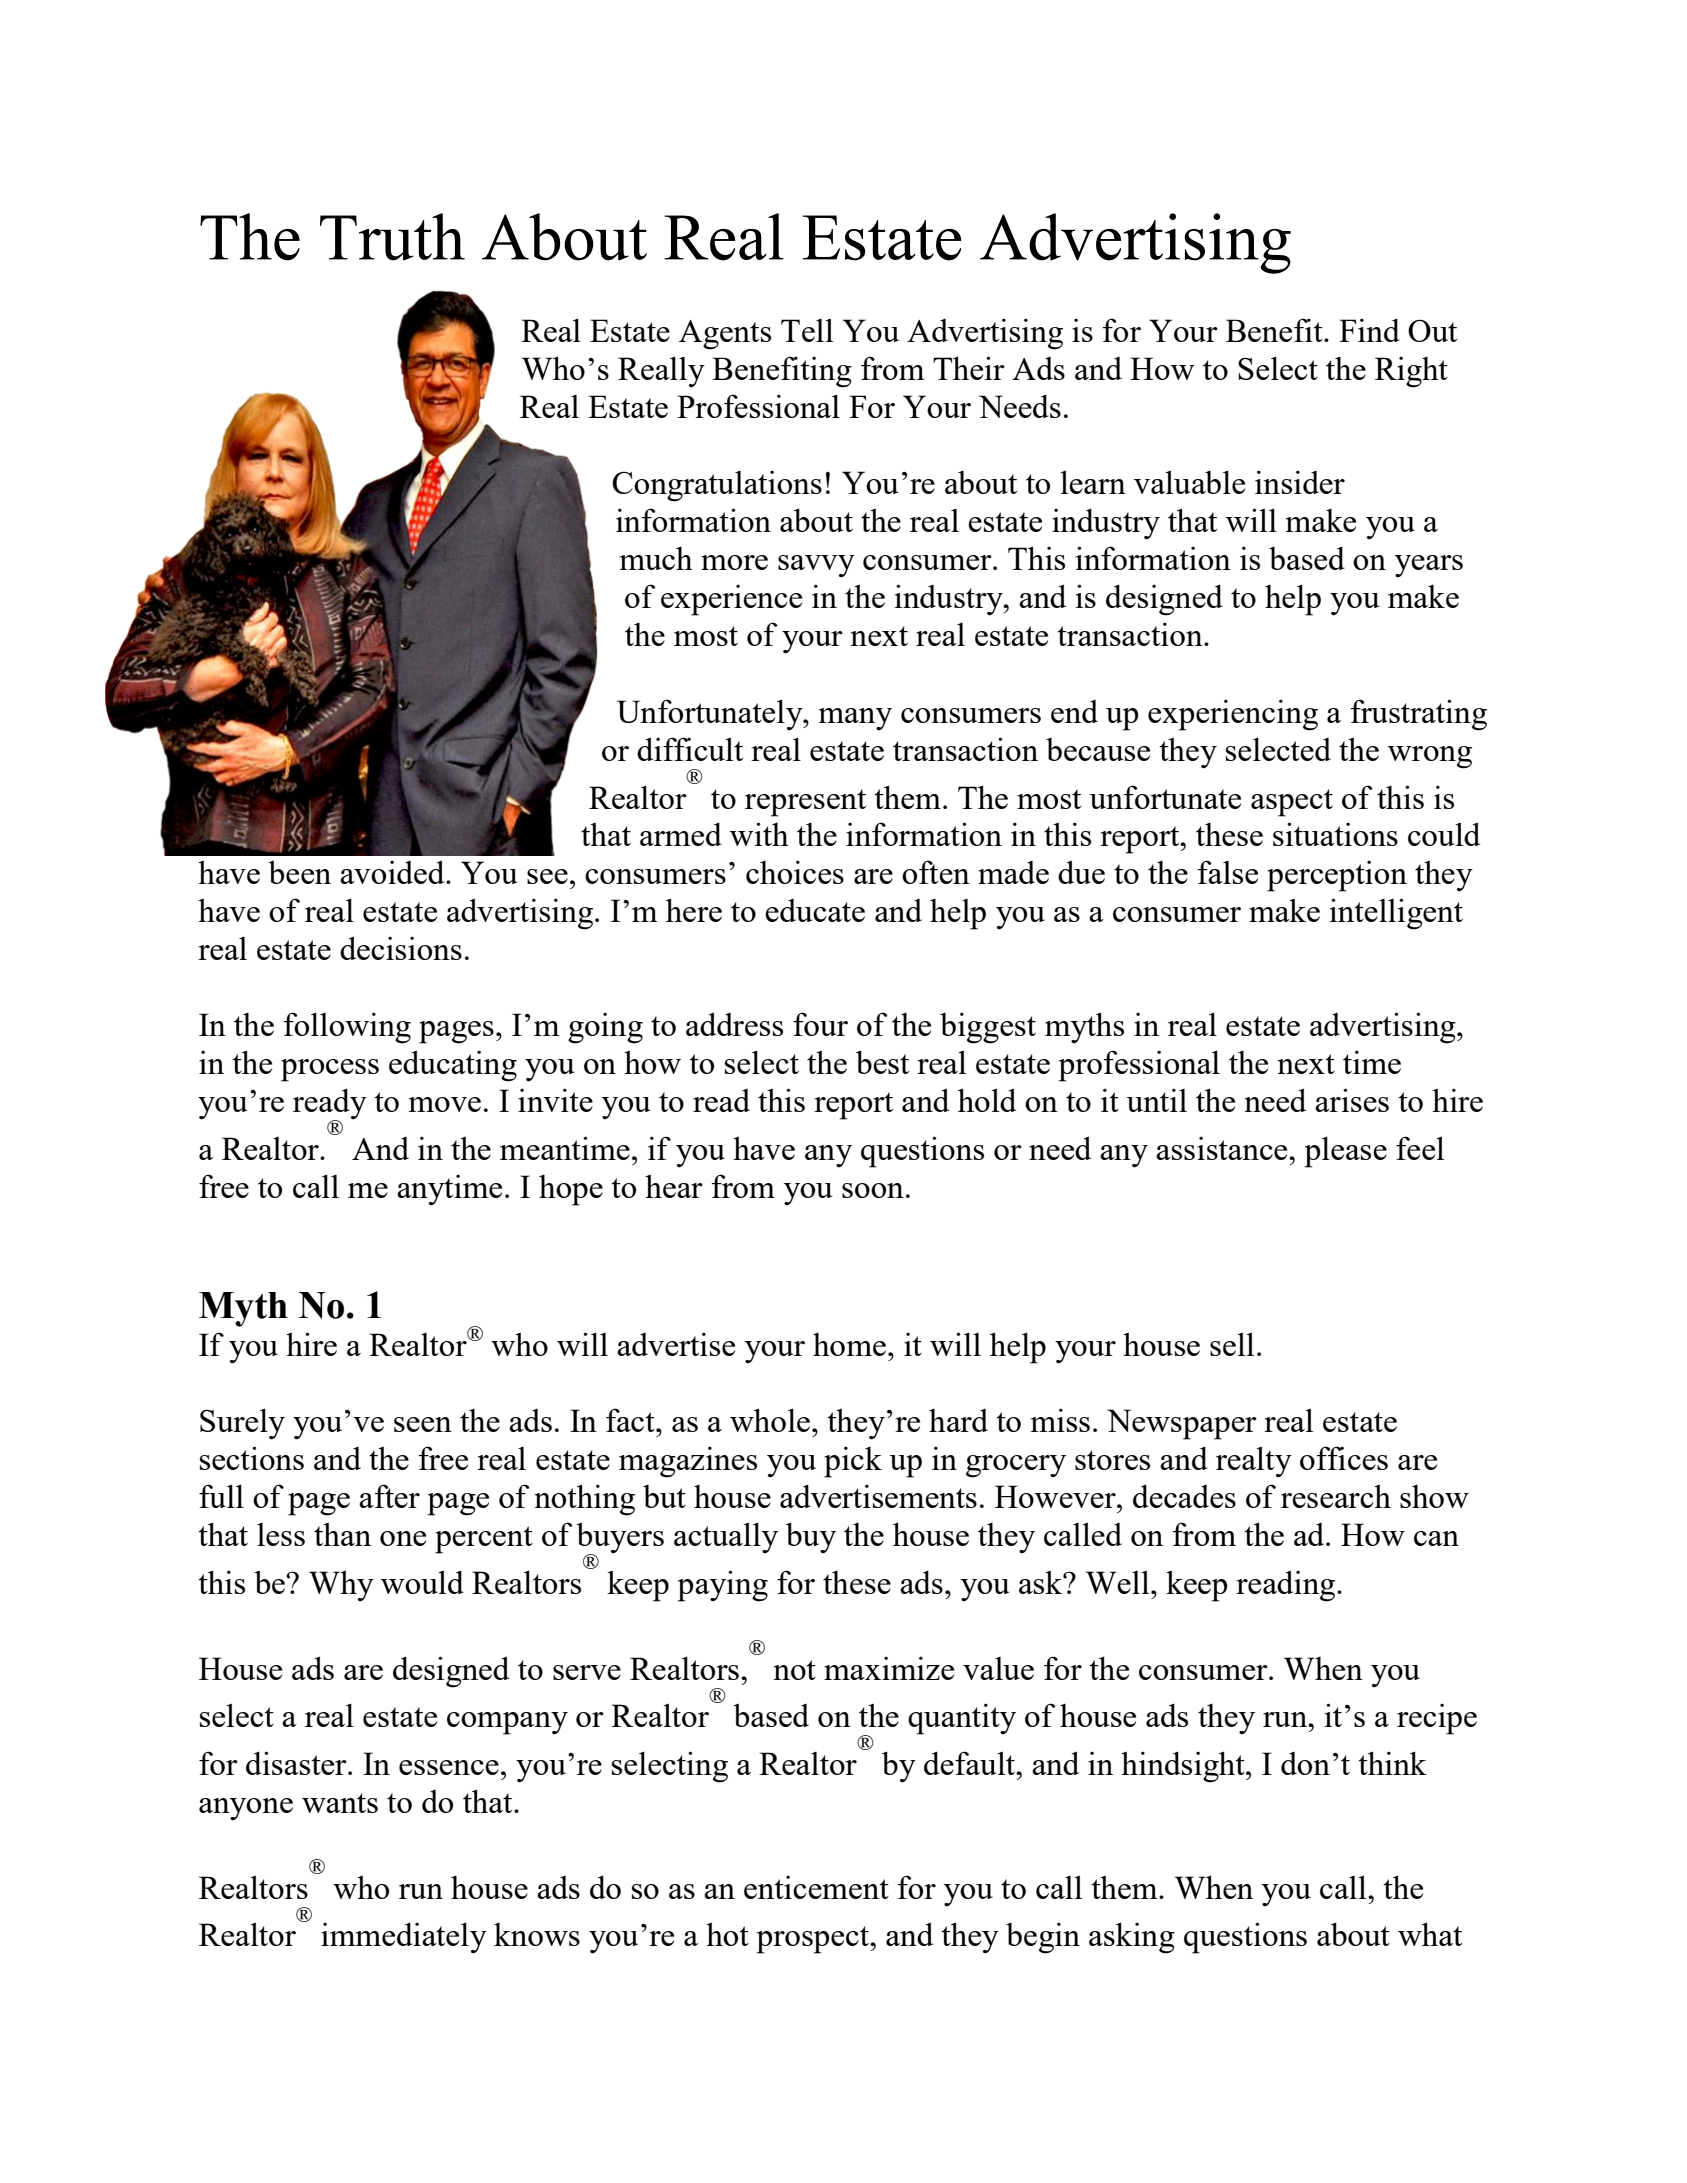 The width and height of the document is (1687, 2183). What do you see at coordinates (404, 1938) in the document?
I see `immediately` at bounding box center [404, 1938].
